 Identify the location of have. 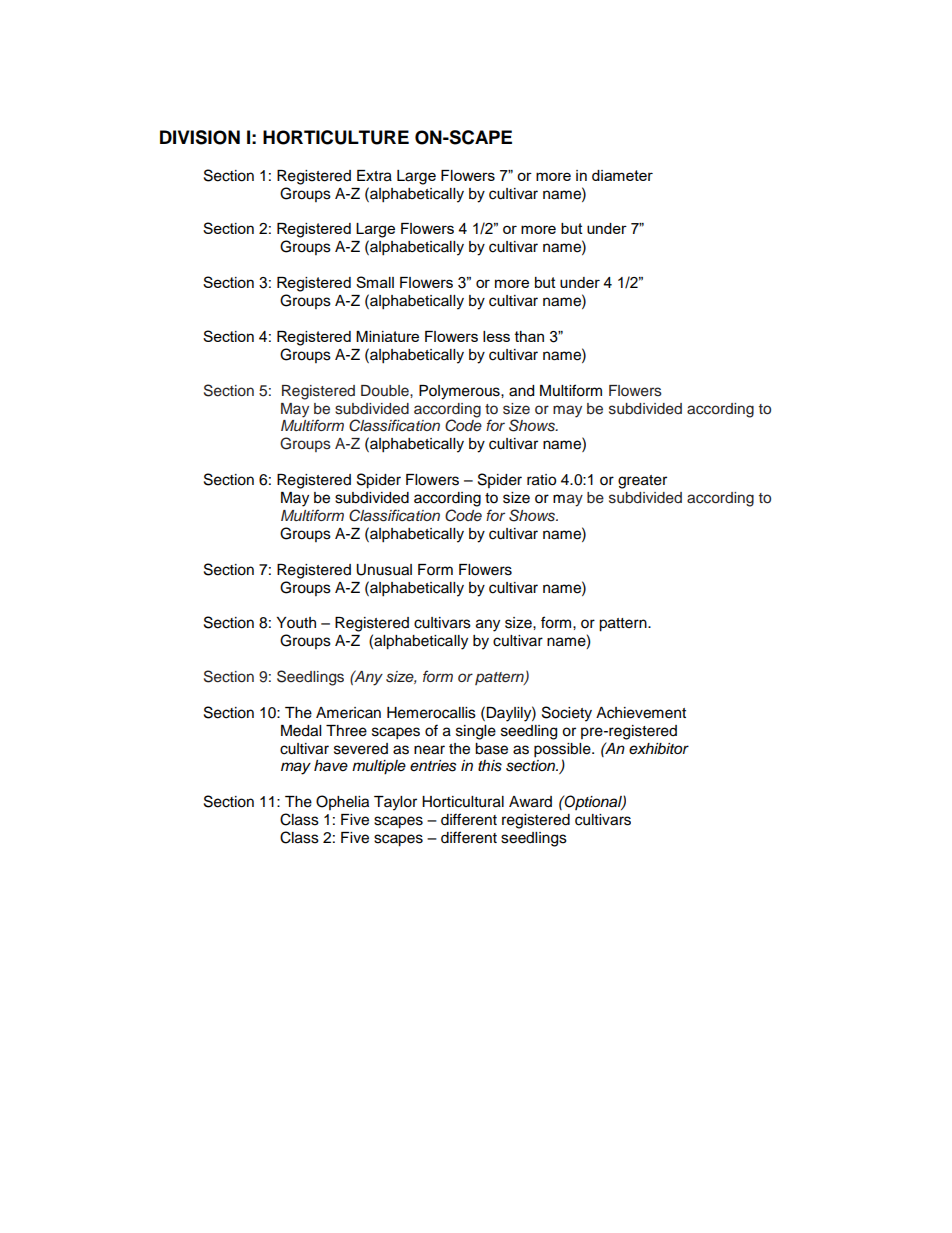
(331, 766).
